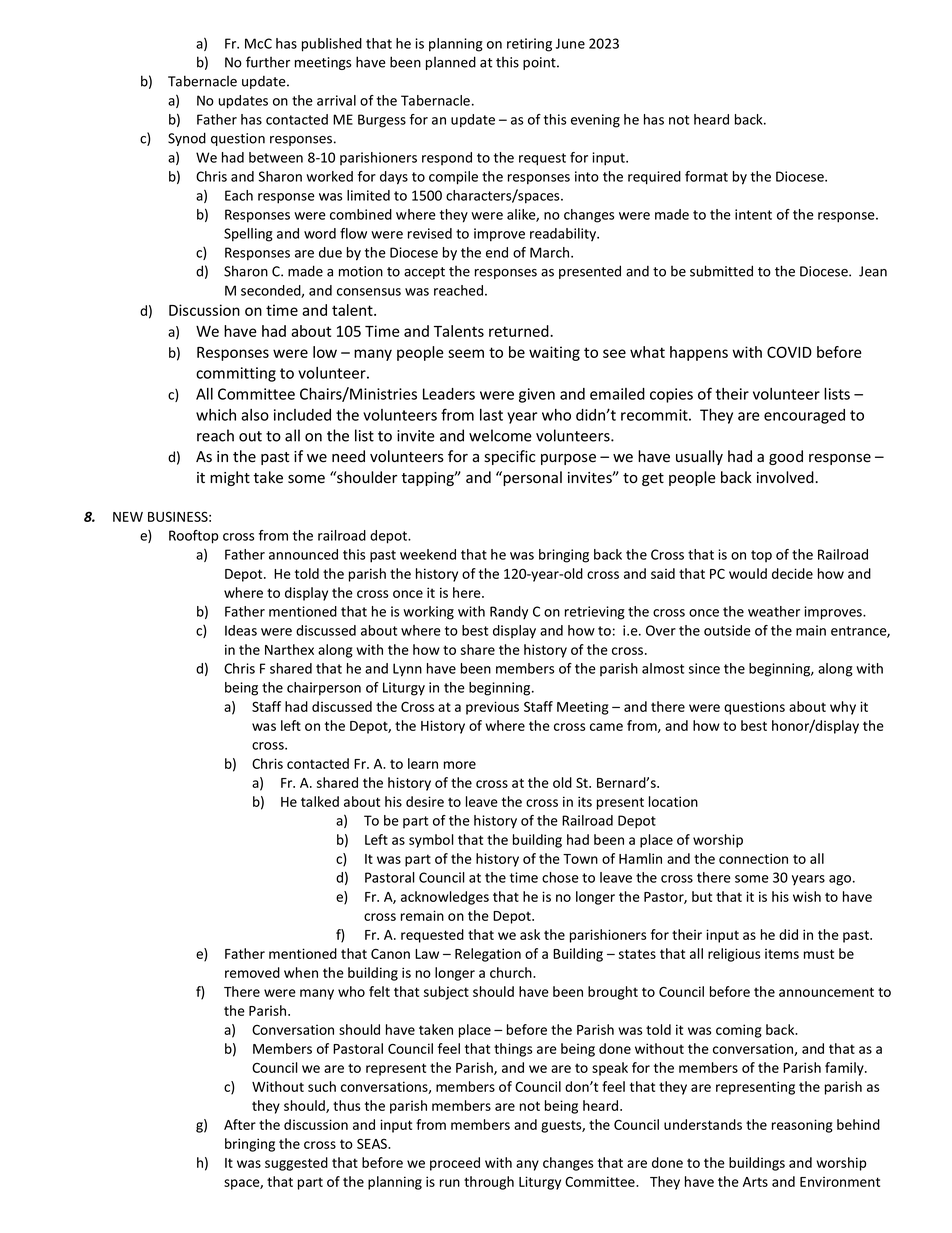 The image size is (952, 1233). What do you see at coordinates (500, 435) in the screenshot?
I see `welcome` at bounding box center [500, 435].
